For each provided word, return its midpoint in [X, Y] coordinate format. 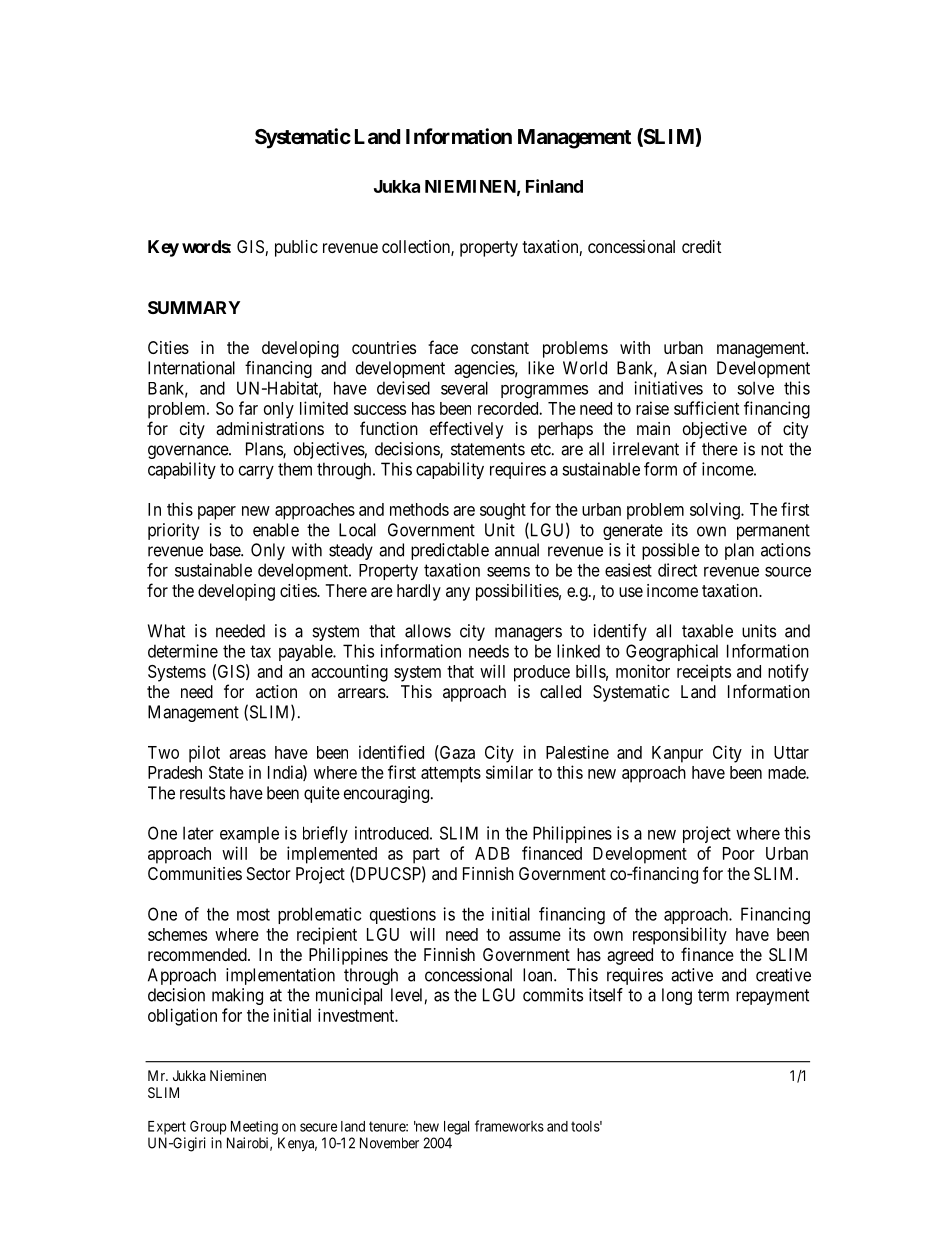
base [226, 550]
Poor [739, 853]
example [249, 834]
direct [677, 570]
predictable [450, 551]
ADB [492, 853]
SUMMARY [194, 307]
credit [701, 246]
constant [500, 348]
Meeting [254, 1128]
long [677, 996]
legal [456, 1128]
